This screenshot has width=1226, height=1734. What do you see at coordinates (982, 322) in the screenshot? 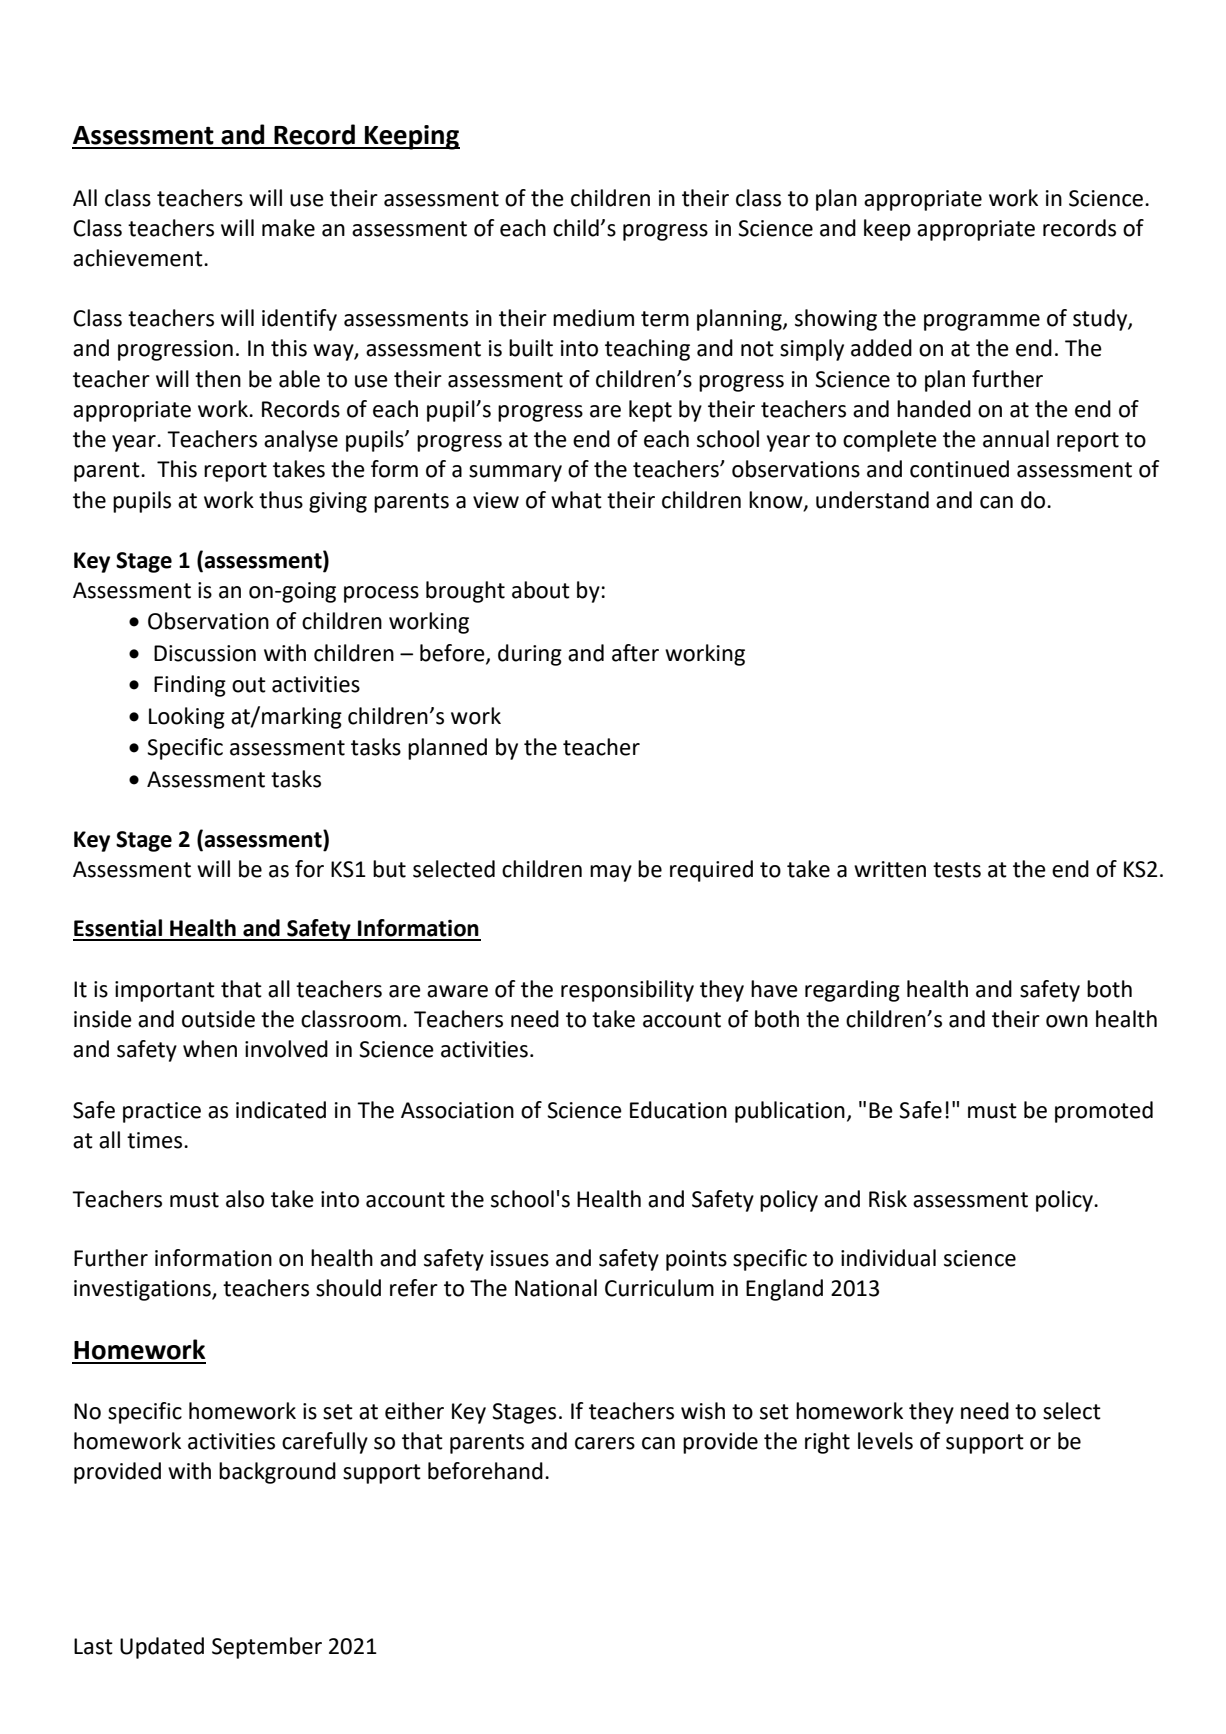
I see `programme` at bounding box center [982, 322].
